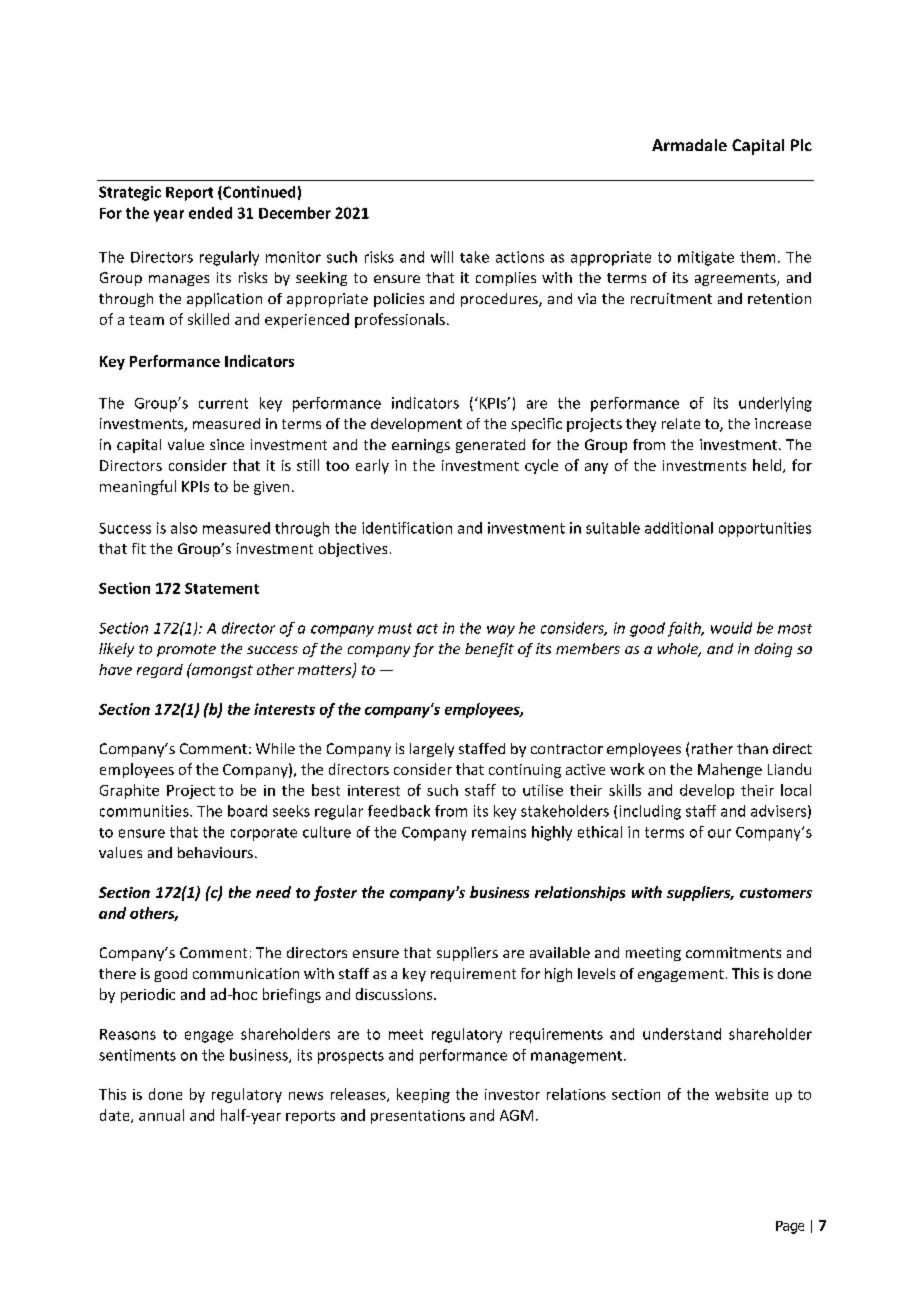 The image size is (924, 1308). I want to click on discussions, so click(395, 994).
